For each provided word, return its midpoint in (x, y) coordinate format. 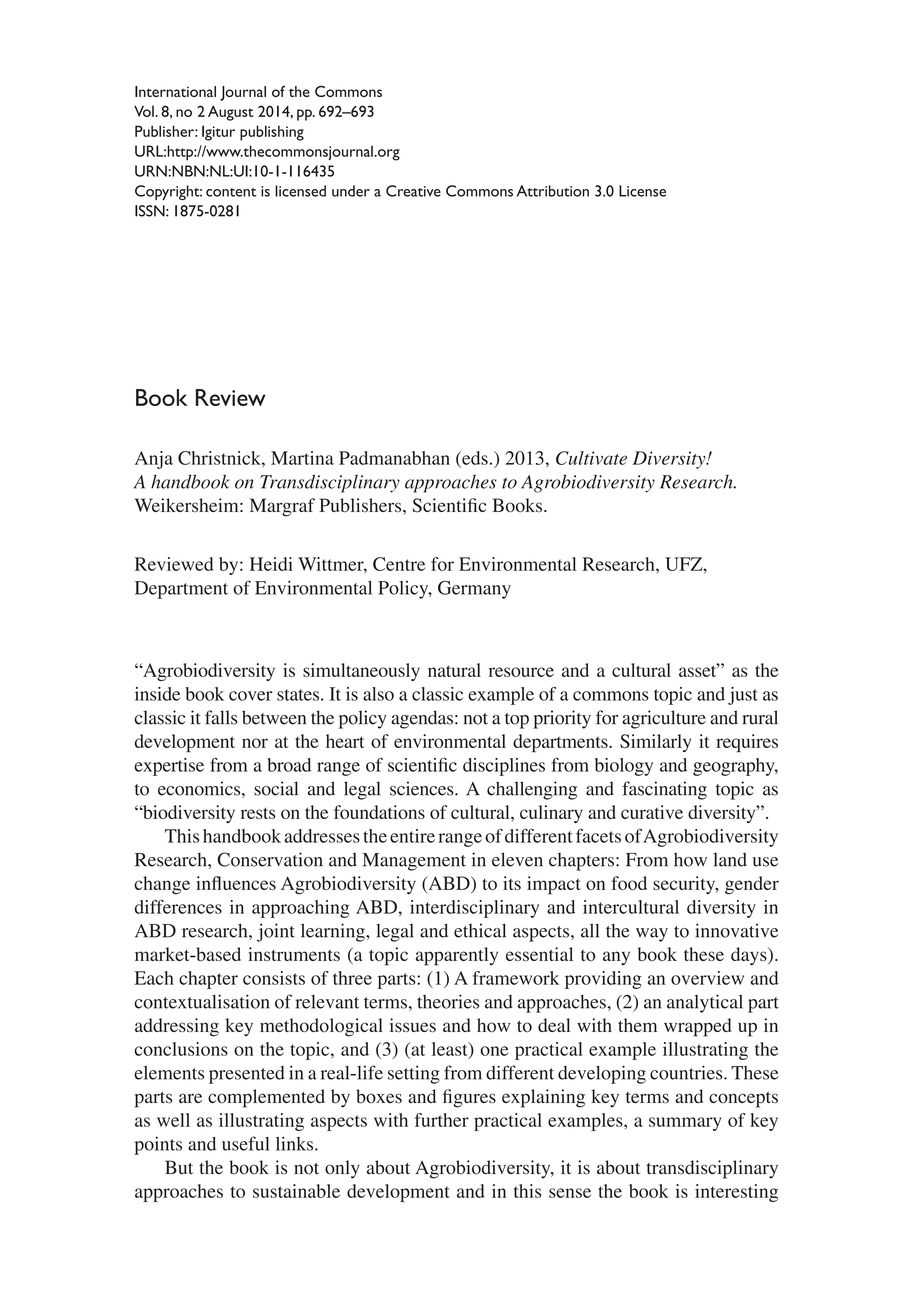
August (230, 113)
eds (474, 458)
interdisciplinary (474, 909)
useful (245, 1143)
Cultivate (591, 458)
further (442, 1120)
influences (236, 883)
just (743, 696)
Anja (154, 460)
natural (454, 670)
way (652, 935)
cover (250, 696)
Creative (413, 191)
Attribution (553, 191)
